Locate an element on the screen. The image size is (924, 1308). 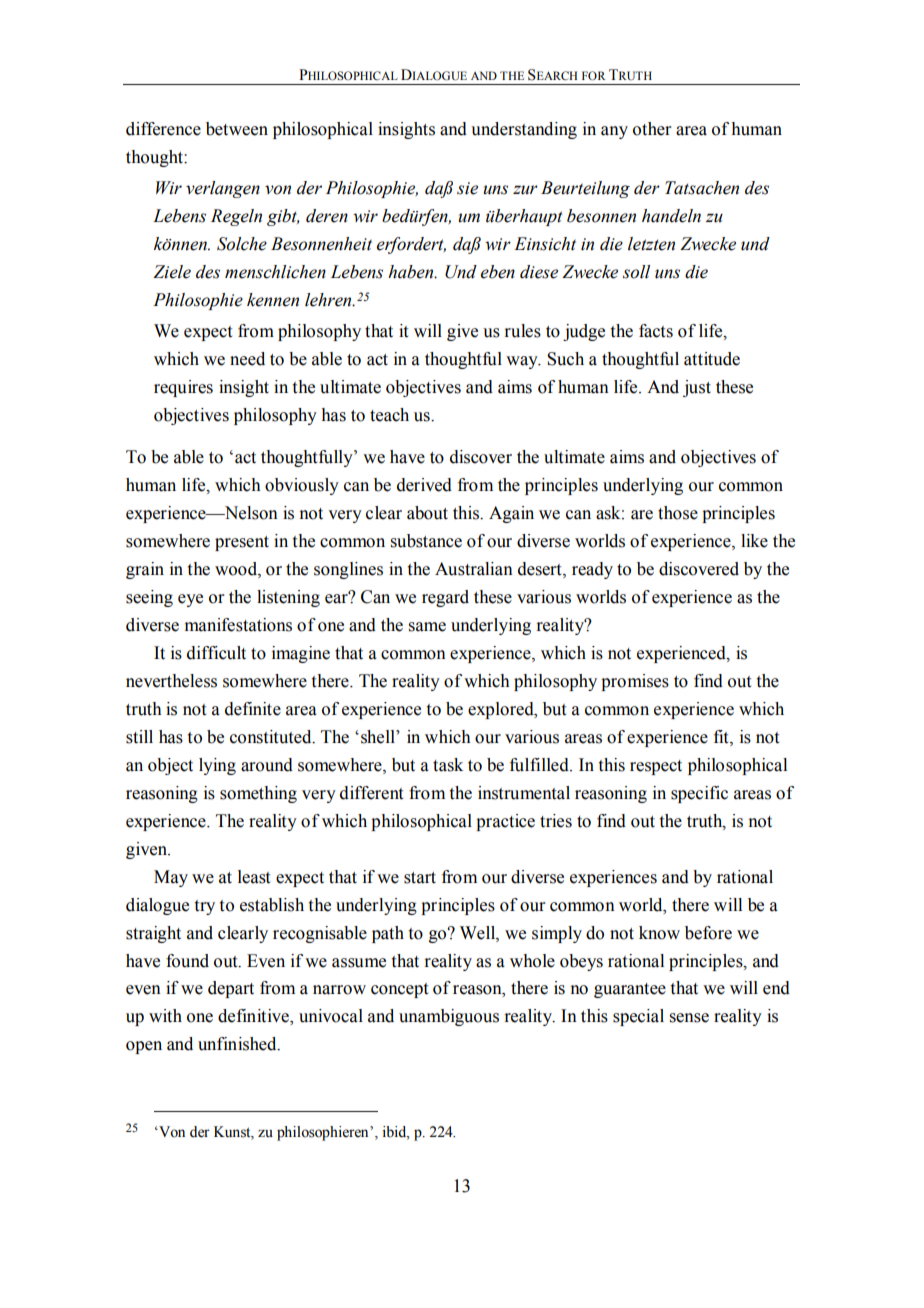
between is located at coordinates (237, 129).
